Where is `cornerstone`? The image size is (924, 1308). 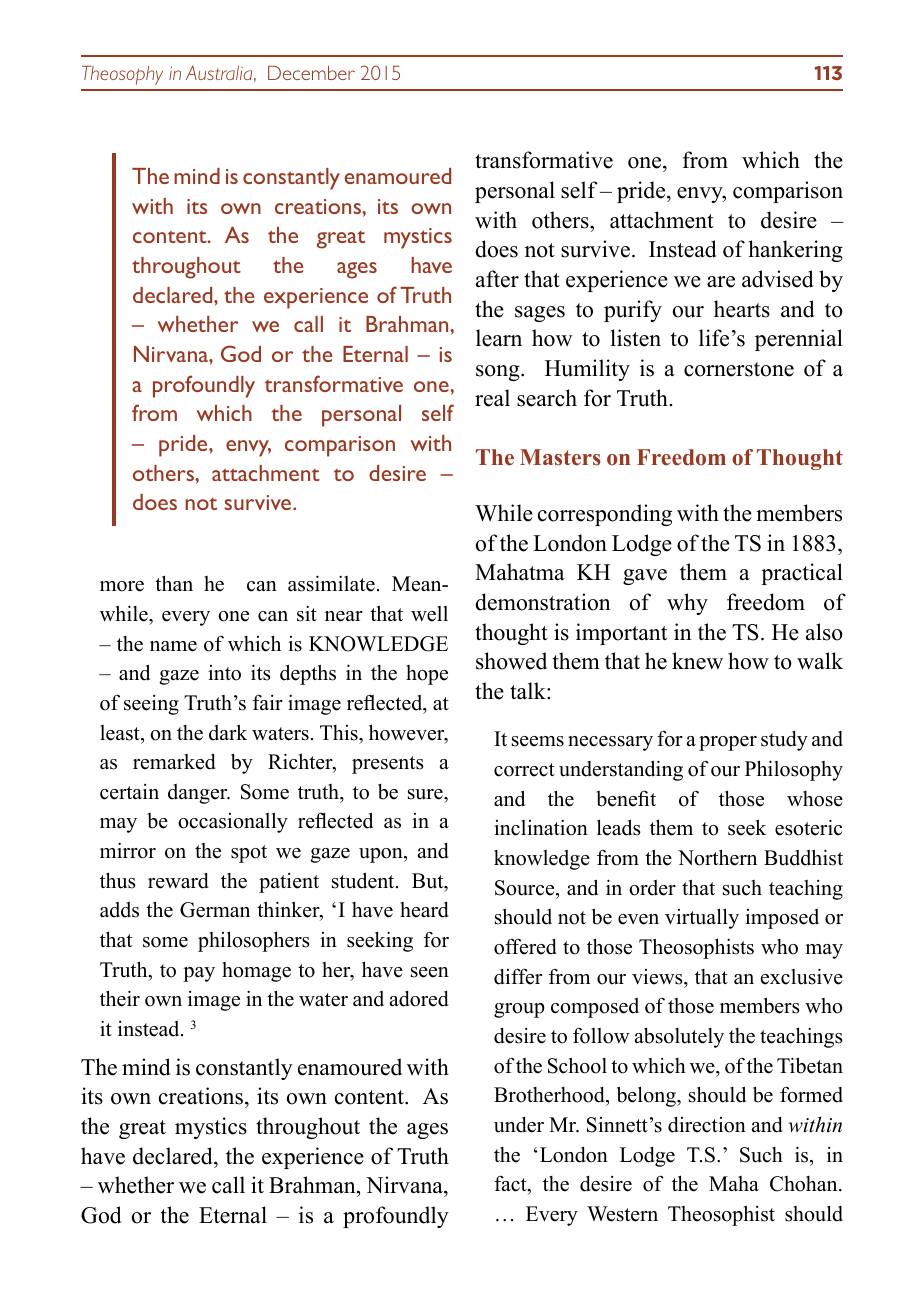 cornerstone is located at coordinates (739, 369).
